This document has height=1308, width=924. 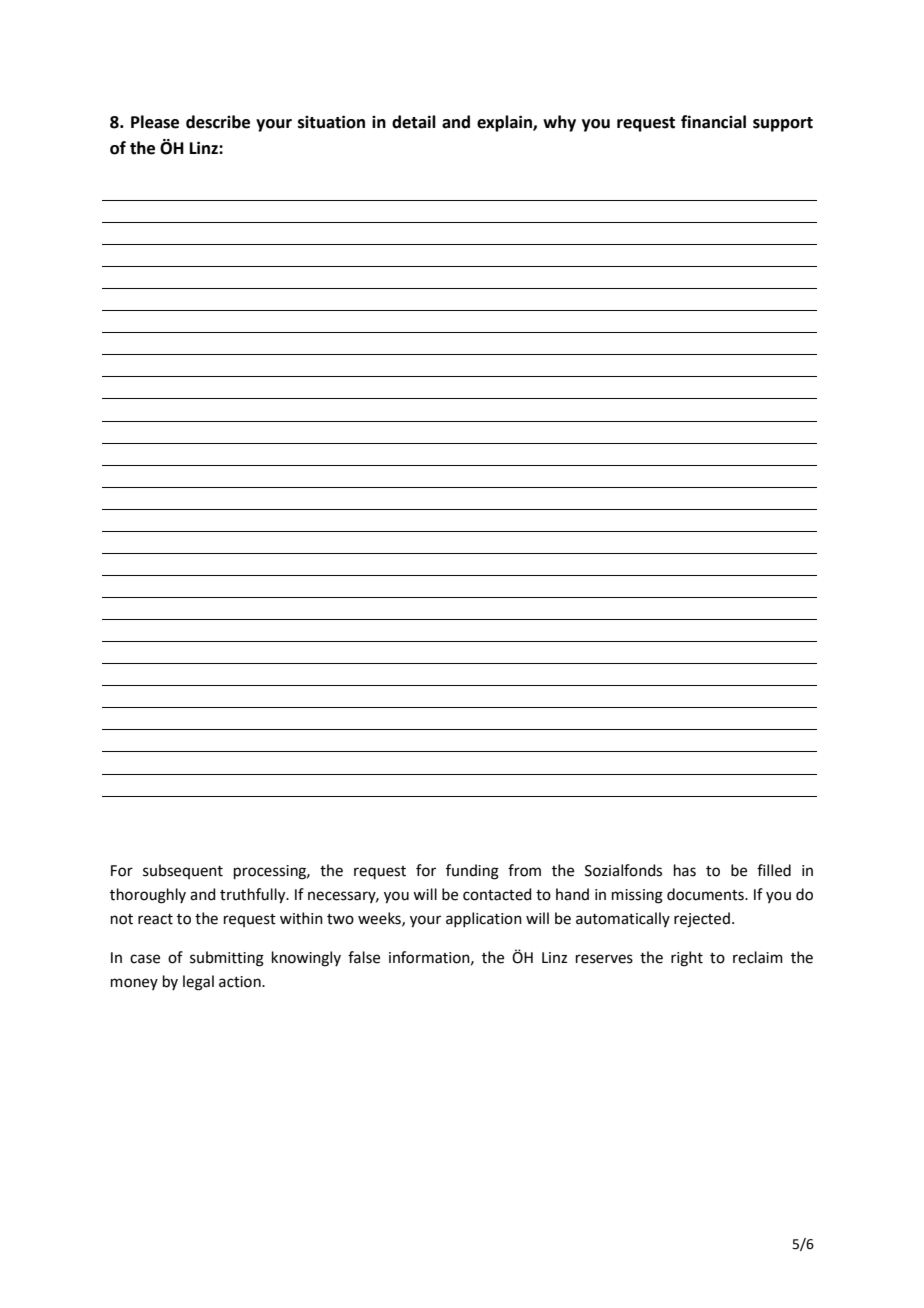 I want to click on application, so click(x=484, y=919).
